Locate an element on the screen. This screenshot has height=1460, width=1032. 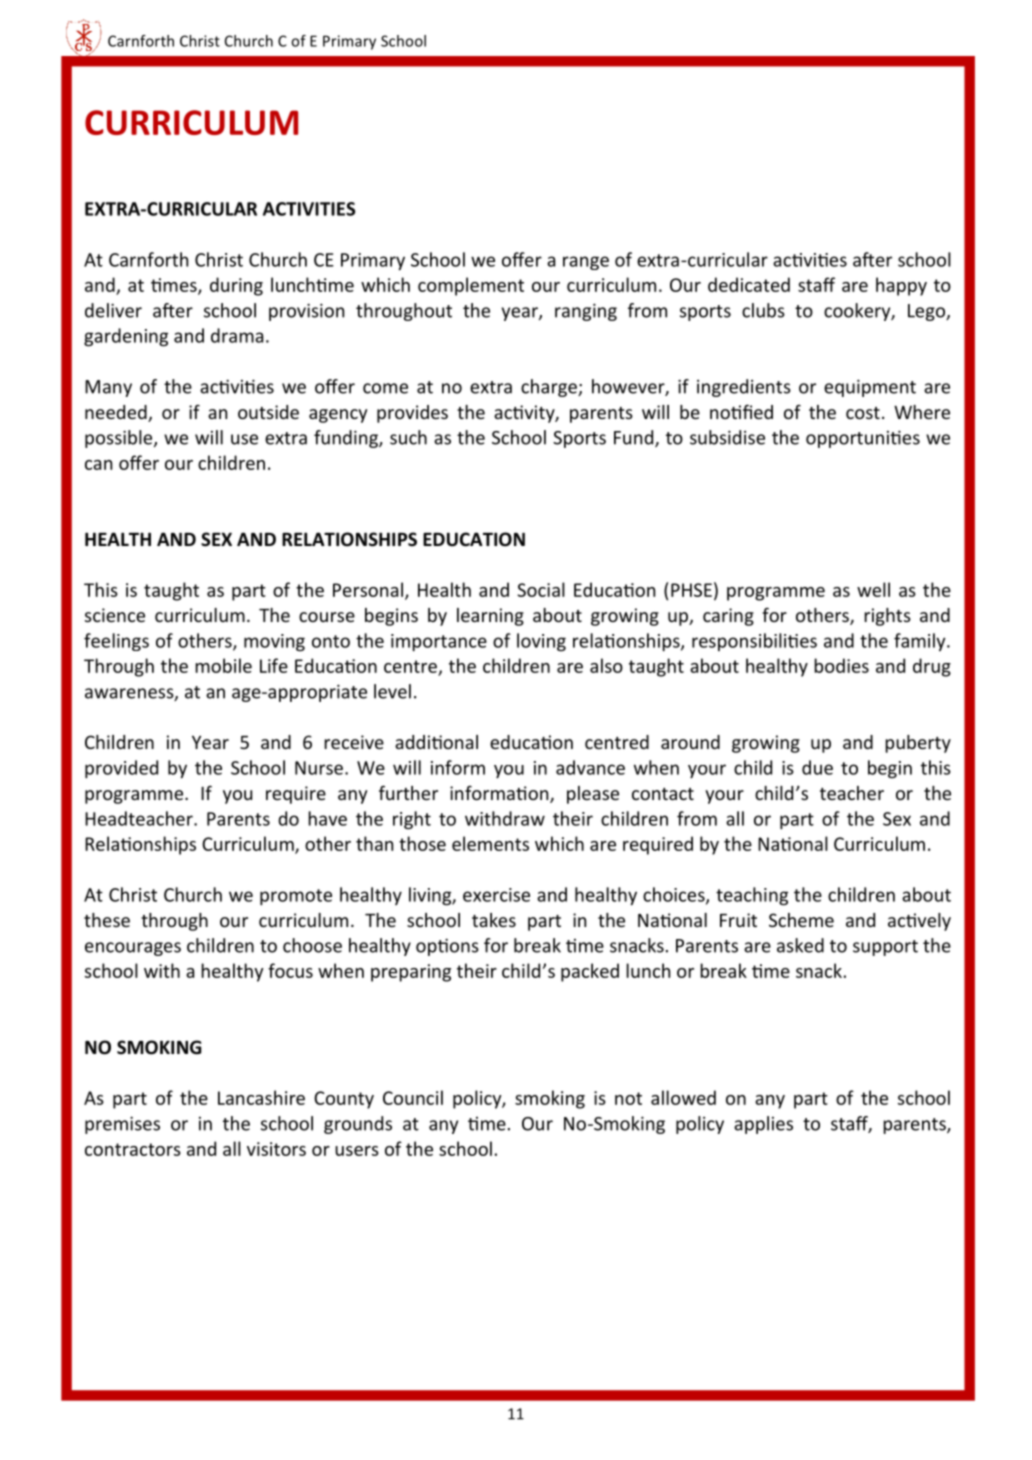
elements is located at coordinates (490, 843).
